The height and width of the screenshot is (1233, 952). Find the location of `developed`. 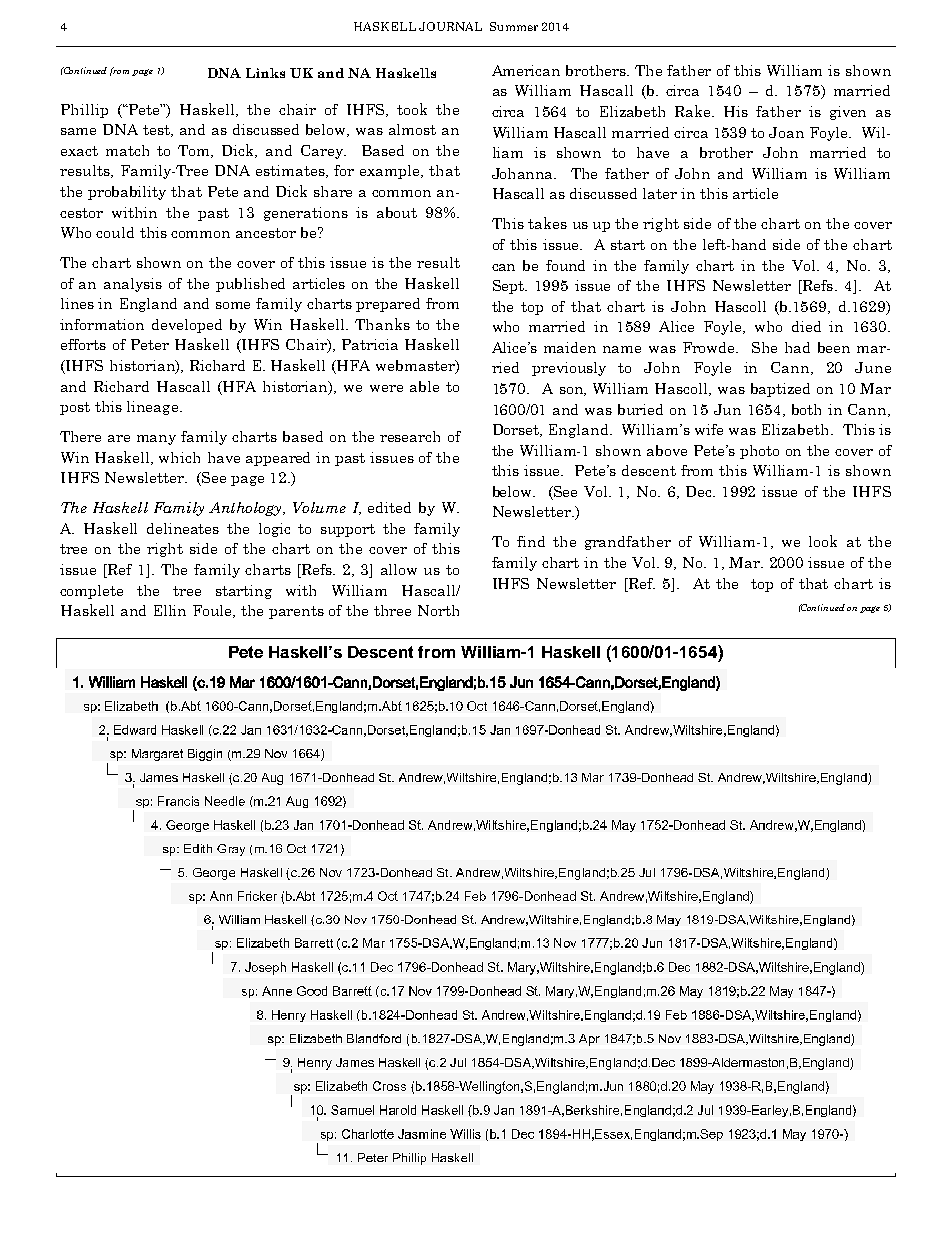

developed is located at coordinates (187, 326).
